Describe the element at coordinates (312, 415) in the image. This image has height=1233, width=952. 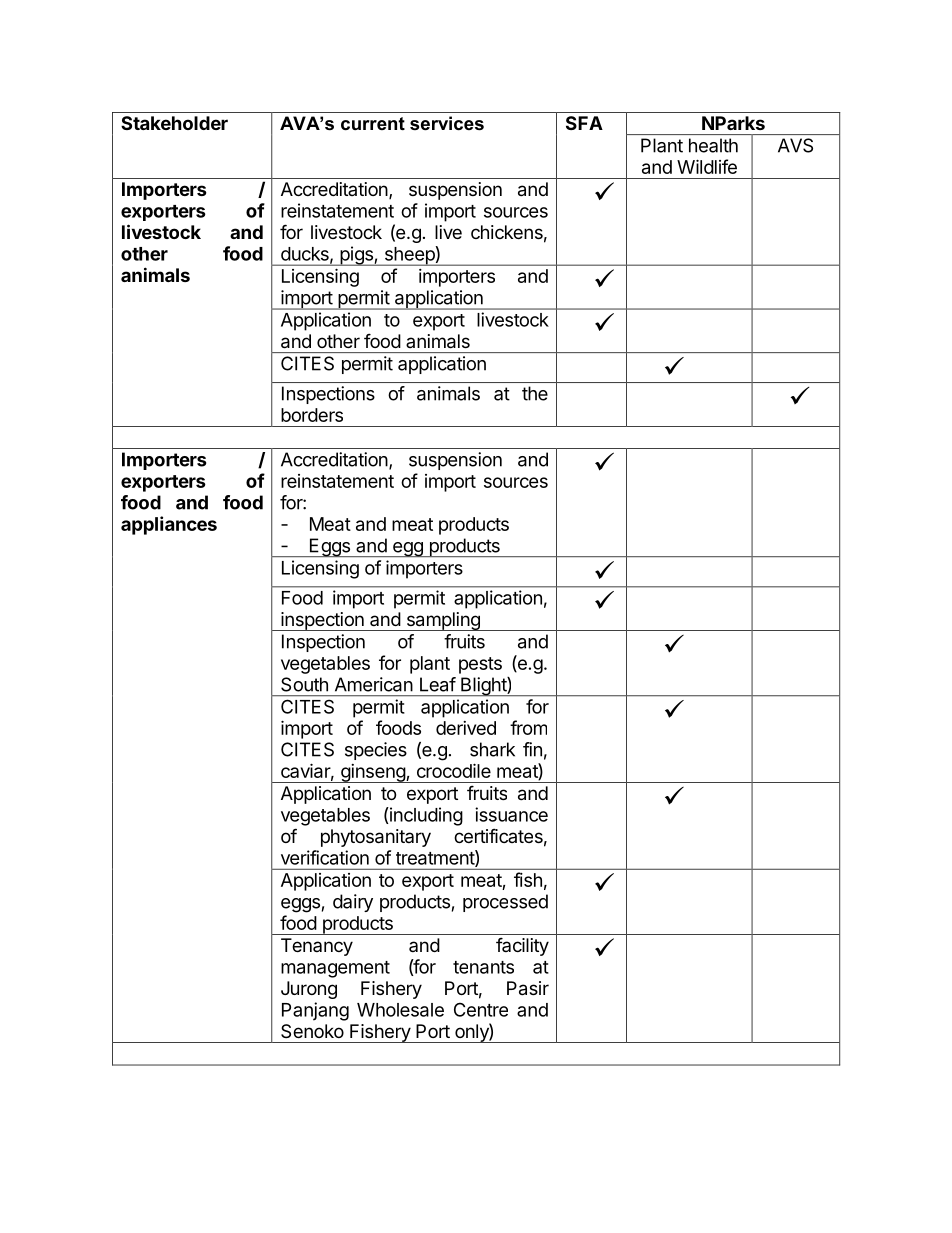
I see `borders` at that location.
